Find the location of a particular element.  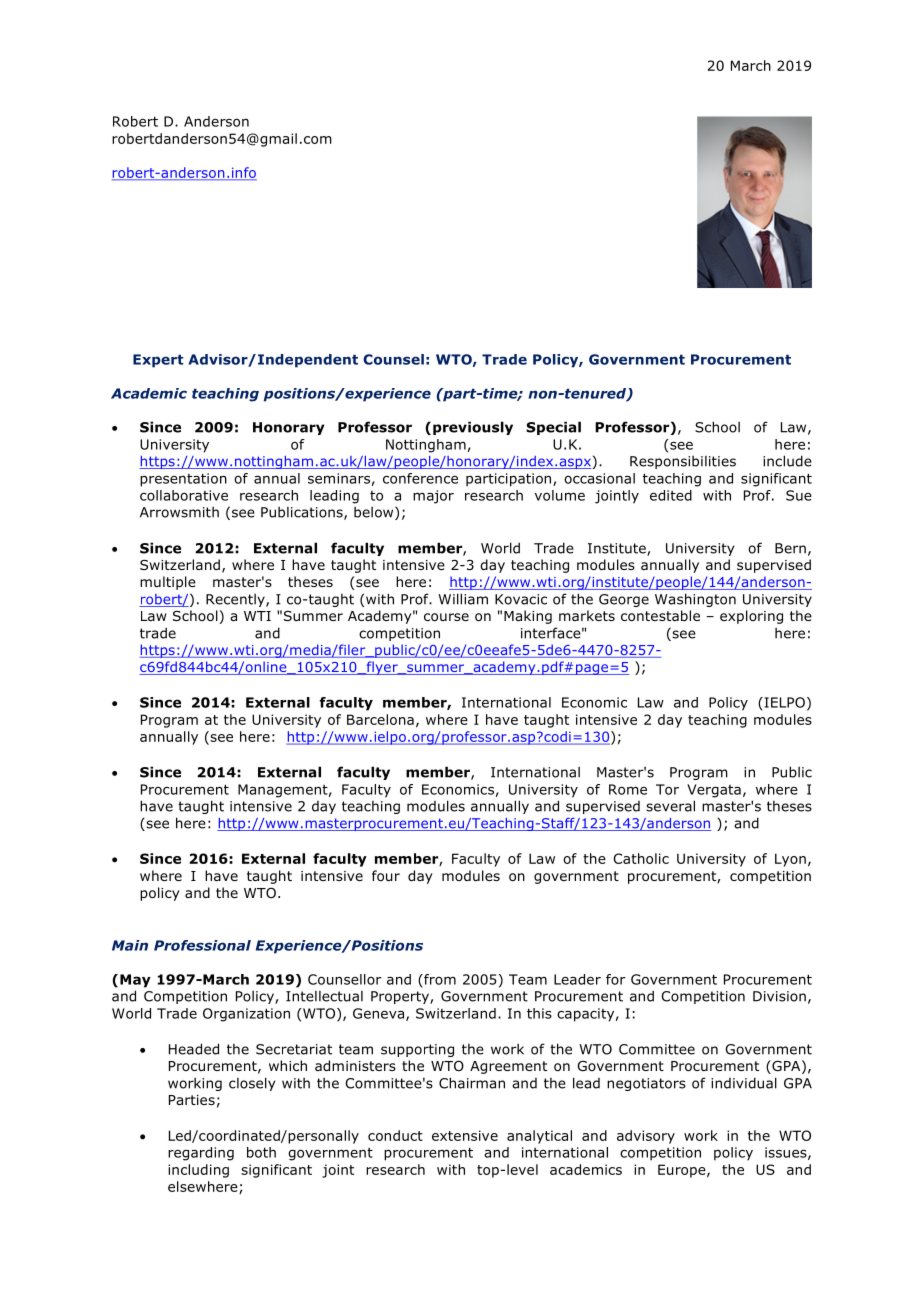

Barcelona is located at coordinates (380, 719).
